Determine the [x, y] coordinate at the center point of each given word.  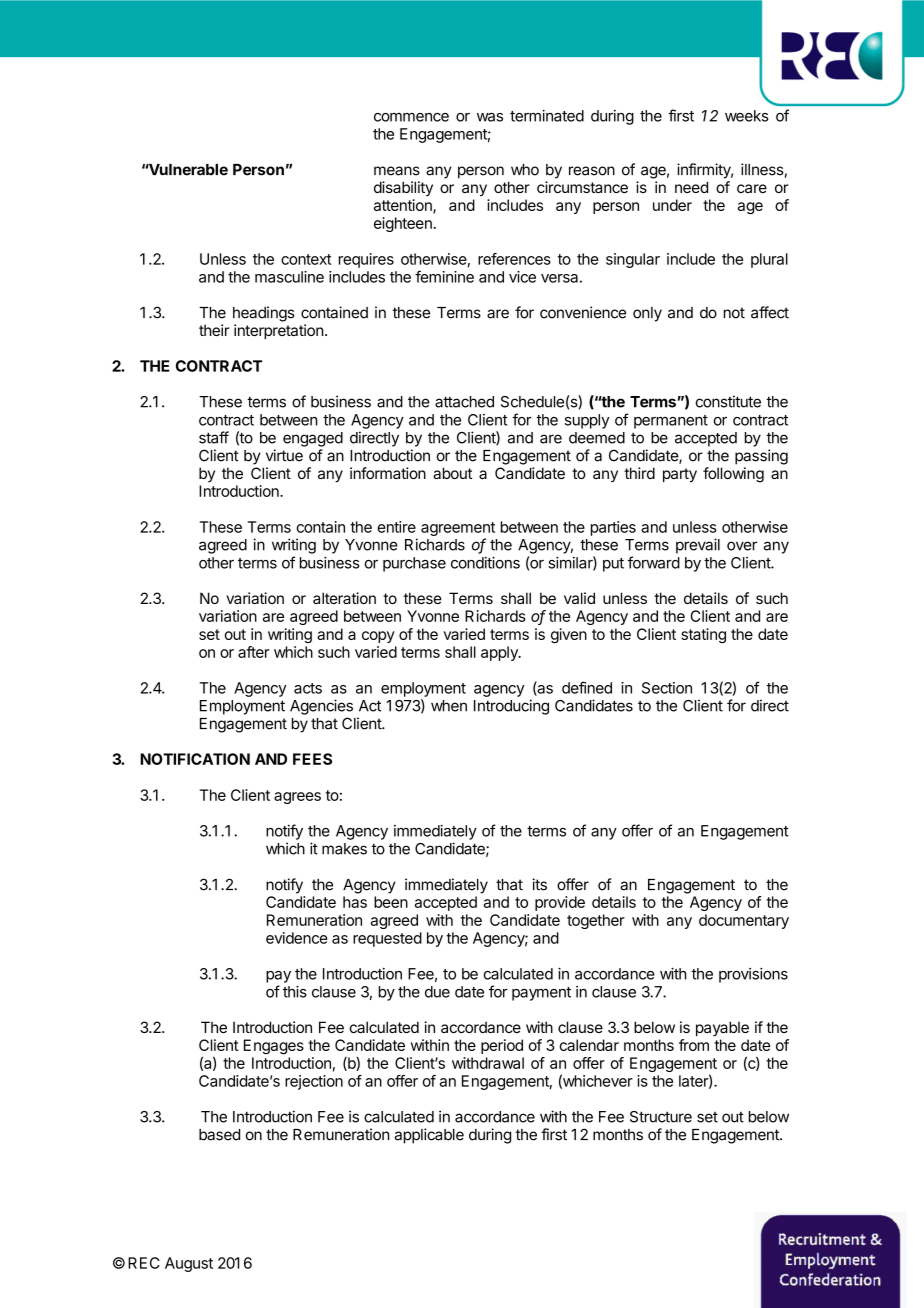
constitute [728, 401]
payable [722, 1028]
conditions [485, 562]
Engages [274, 1046]
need [691, 187]
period [502, 1046]
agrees [297, 798]
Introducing [511, 707]
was [490, 117]
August [189, 1264]
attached [464, 402]
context [306, 259]
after [253, 652]
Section [667, 688]
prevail [698, 546]
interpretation [279, 331]
